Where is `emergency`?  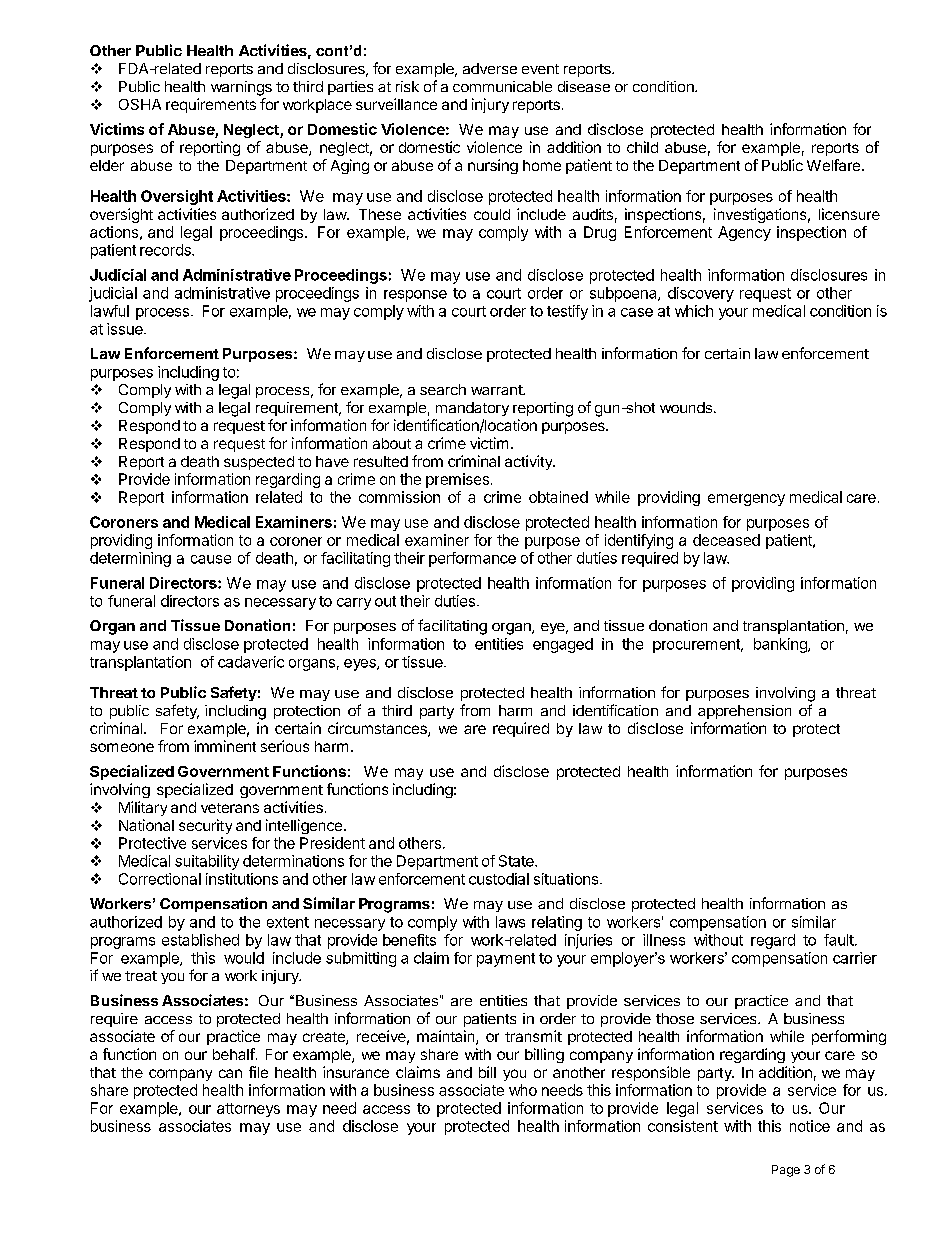 emergency is located at coordinates (746, 500).
